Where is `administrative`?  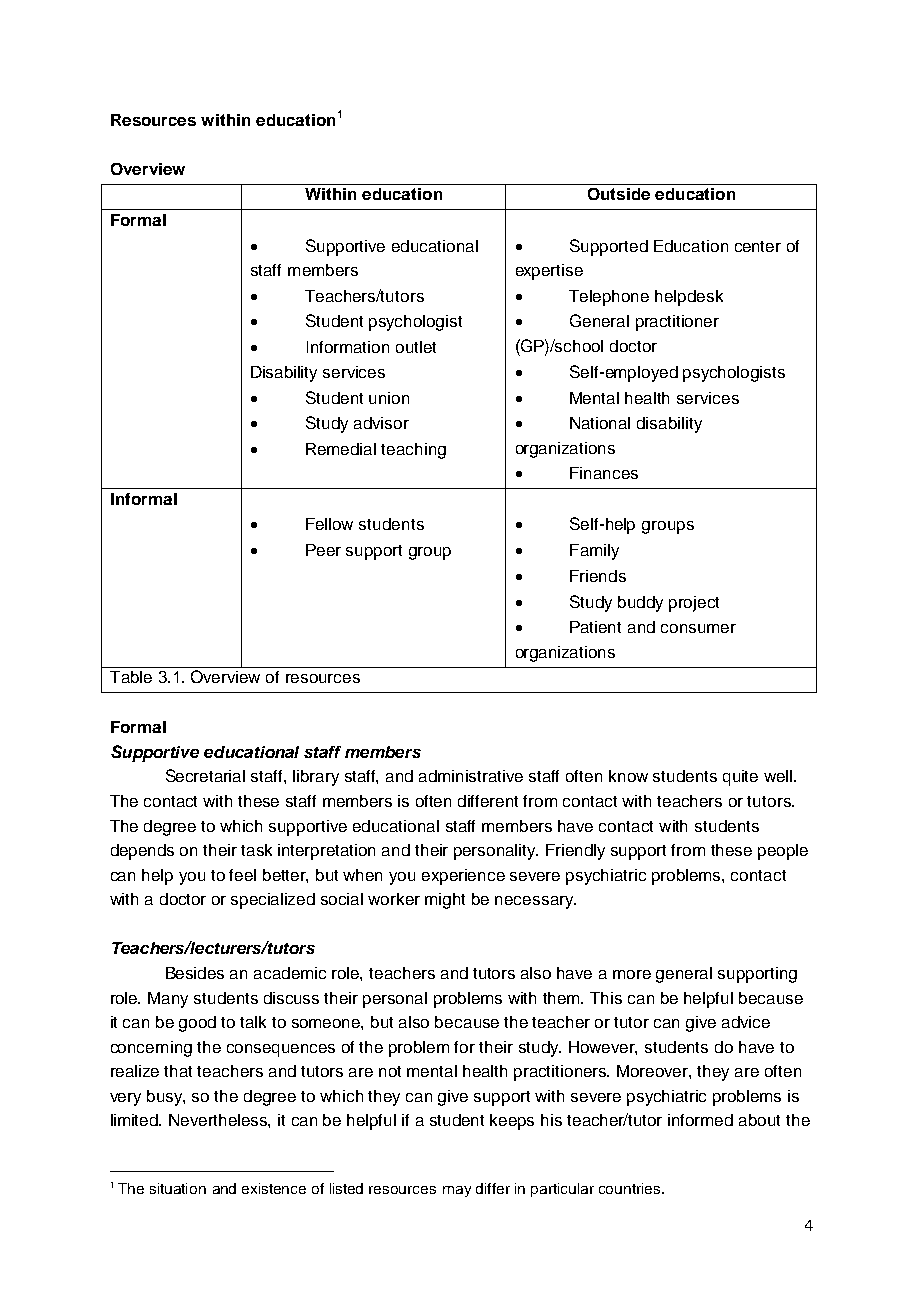
administrative is located at coordinates (471, 776).
